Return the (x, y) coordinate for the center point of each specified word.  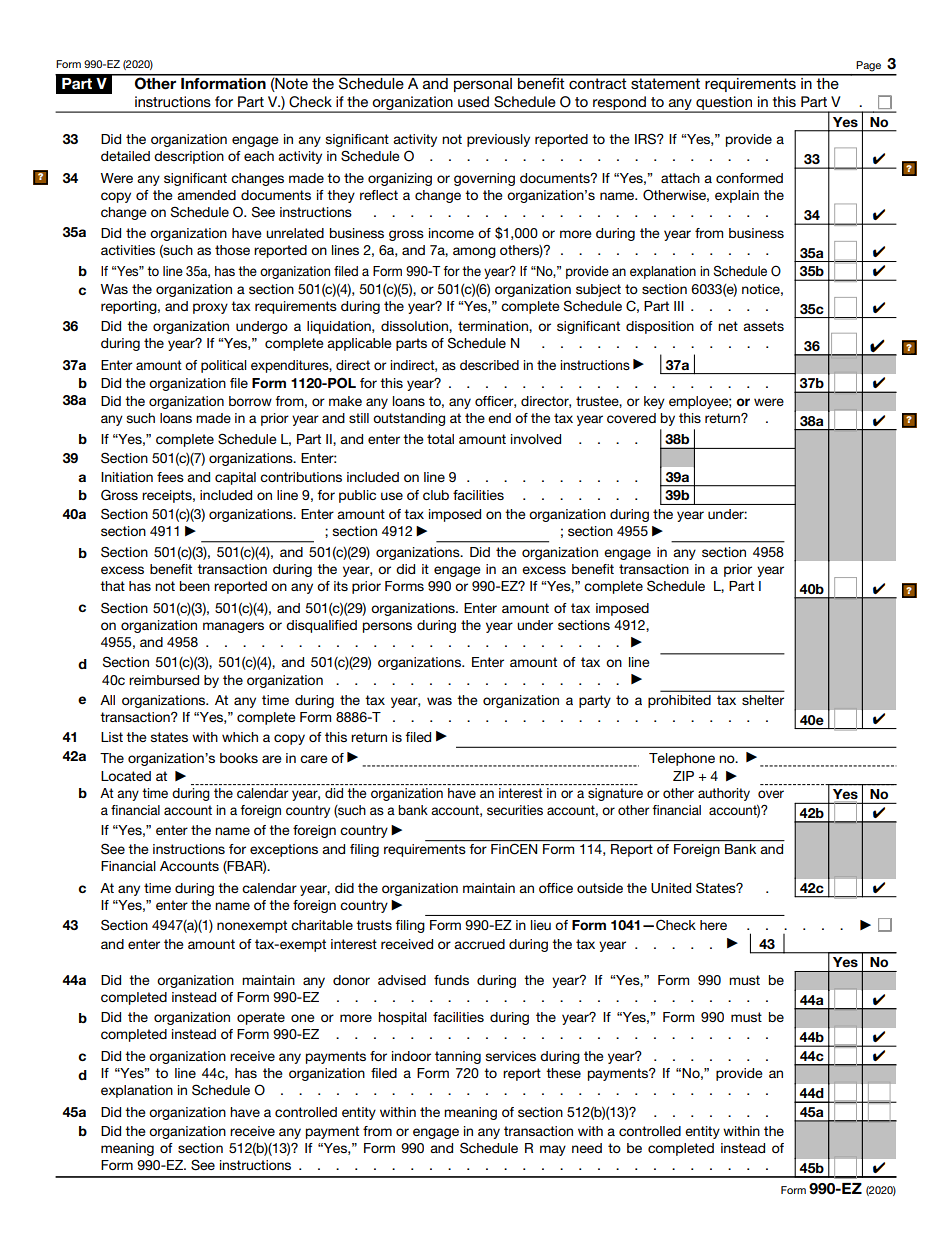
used (473, 101)
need (587, 1148)
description (189, 157)
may (553, 1150)
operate (261, 1018)
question (724, 104)
